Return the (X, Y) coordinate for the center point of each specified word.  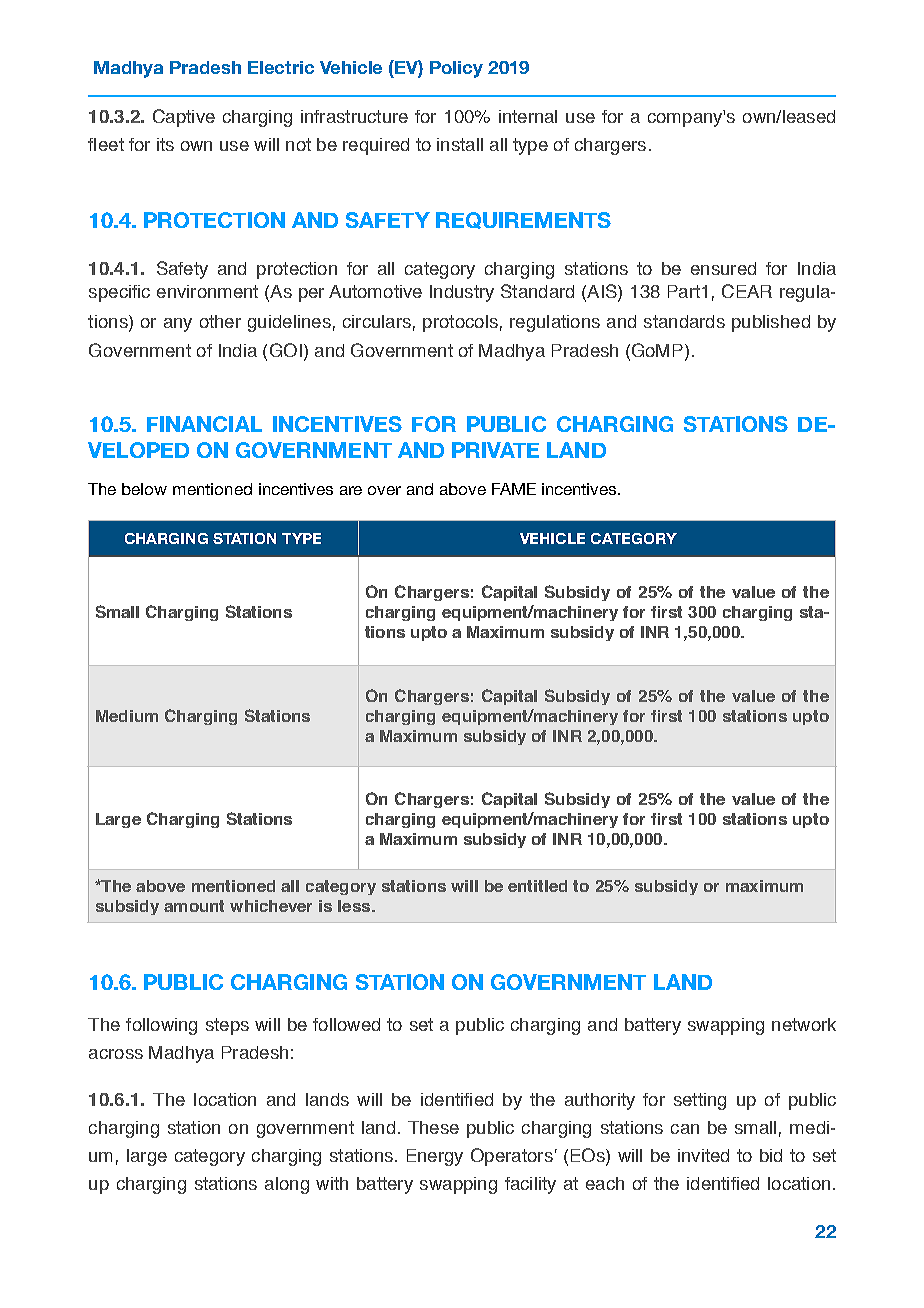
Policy (456, 69)
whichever (271, 906)
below (144, 489)
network (804, 1024)
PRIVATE (495, 450)
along (287, 1185)
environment (207, 291)
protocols (460, 323)
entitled (537, 886)
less (355, 906)
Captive (184, 118)
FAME (514, 489)
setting (700, 1101)
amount (194, 906)
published (771, 323)
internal (528, 116)
